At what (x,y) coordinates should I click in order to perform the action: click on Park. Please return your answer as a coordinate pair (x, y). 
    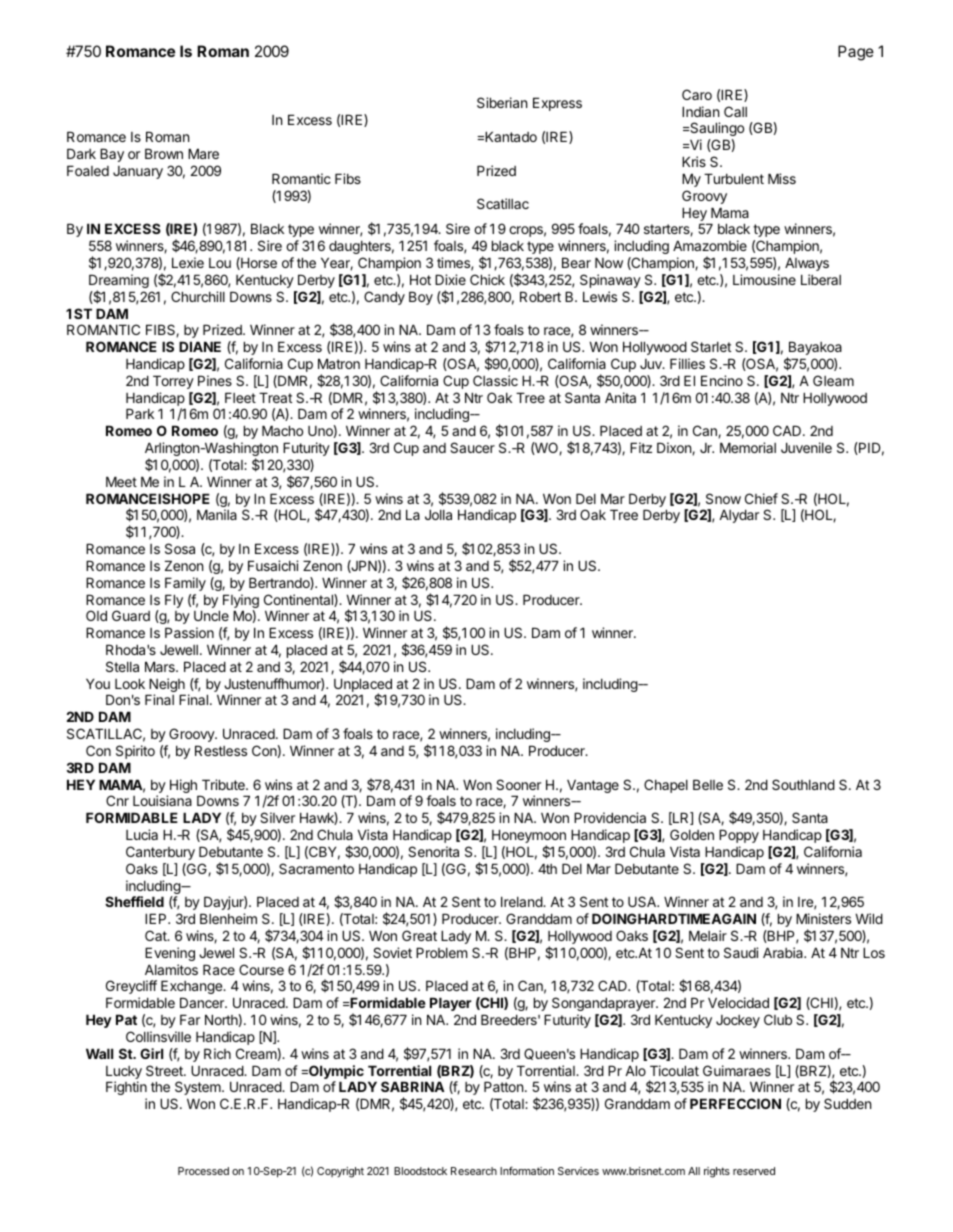
    Looking at the image, I should click on (140, 413).
